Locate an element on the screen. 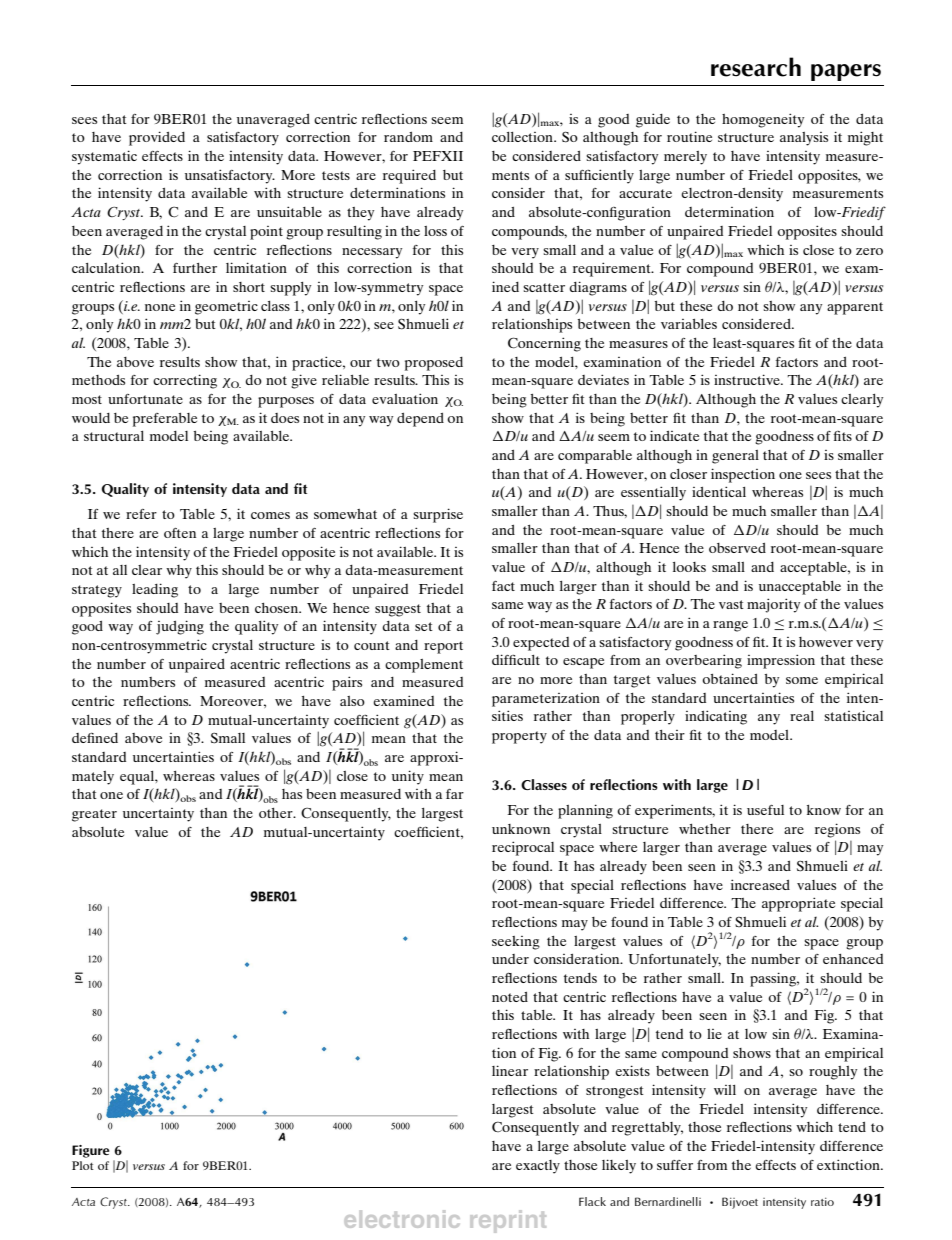  provided is located at coordinates (157, 138).
